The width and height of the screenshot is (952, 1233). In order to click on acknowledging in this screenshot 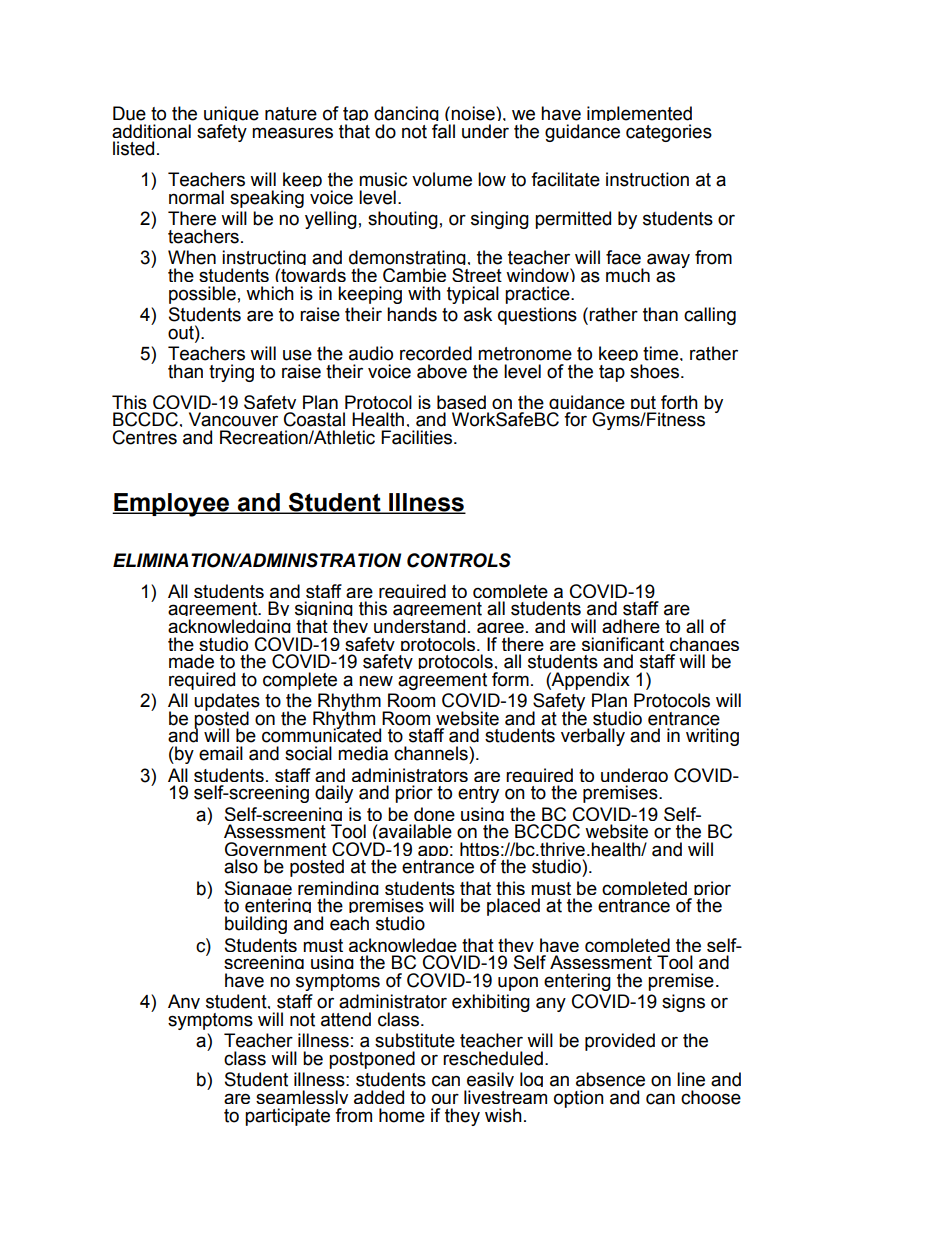, I will do `click(230, 629)`.
